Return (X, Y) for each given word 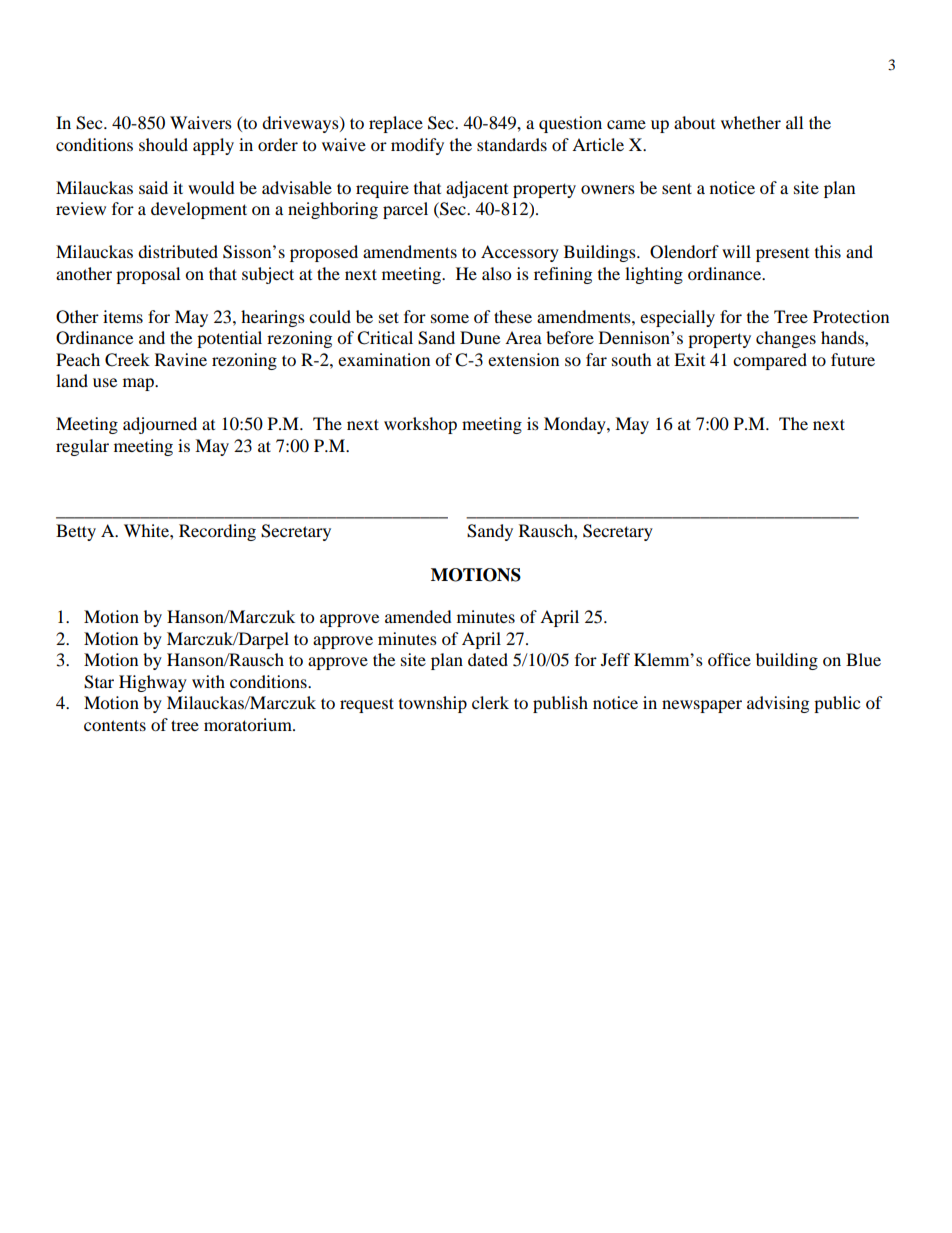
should (163, 144)
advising (778, 704)
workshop (420, 425)
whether (751, 122)
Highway (153, 683)
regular (82, 447)
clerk (490, 702)
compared (770, 361)
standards (512, 144)
